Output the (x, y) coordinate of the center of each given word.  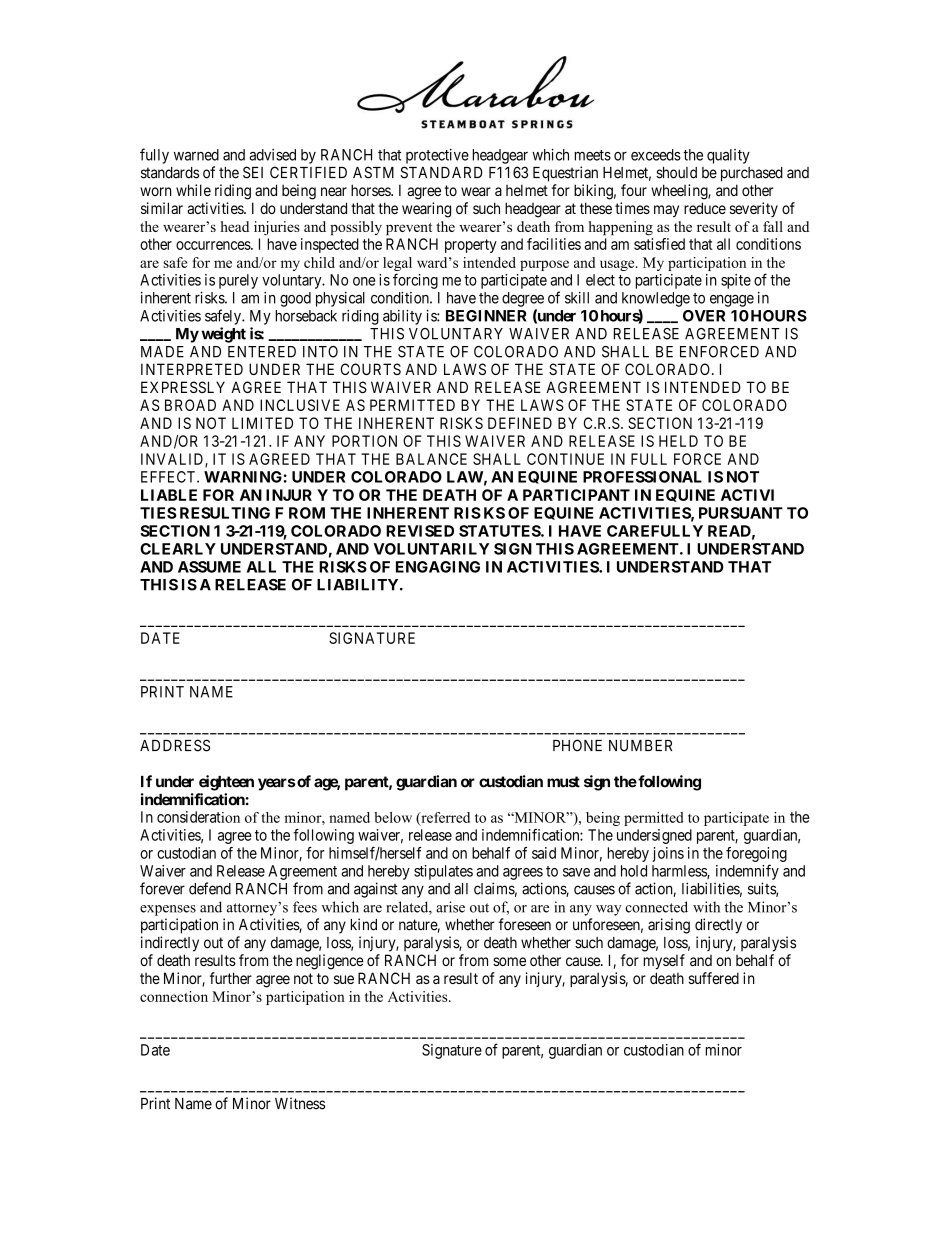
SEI (253, 172)
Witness (300, 1103)
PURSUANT (741, 513)
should (676, 173)
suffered (713, 978)
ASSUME (209, 567)
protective (437, 156)
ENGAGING (438, 567)
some (509, 961)
